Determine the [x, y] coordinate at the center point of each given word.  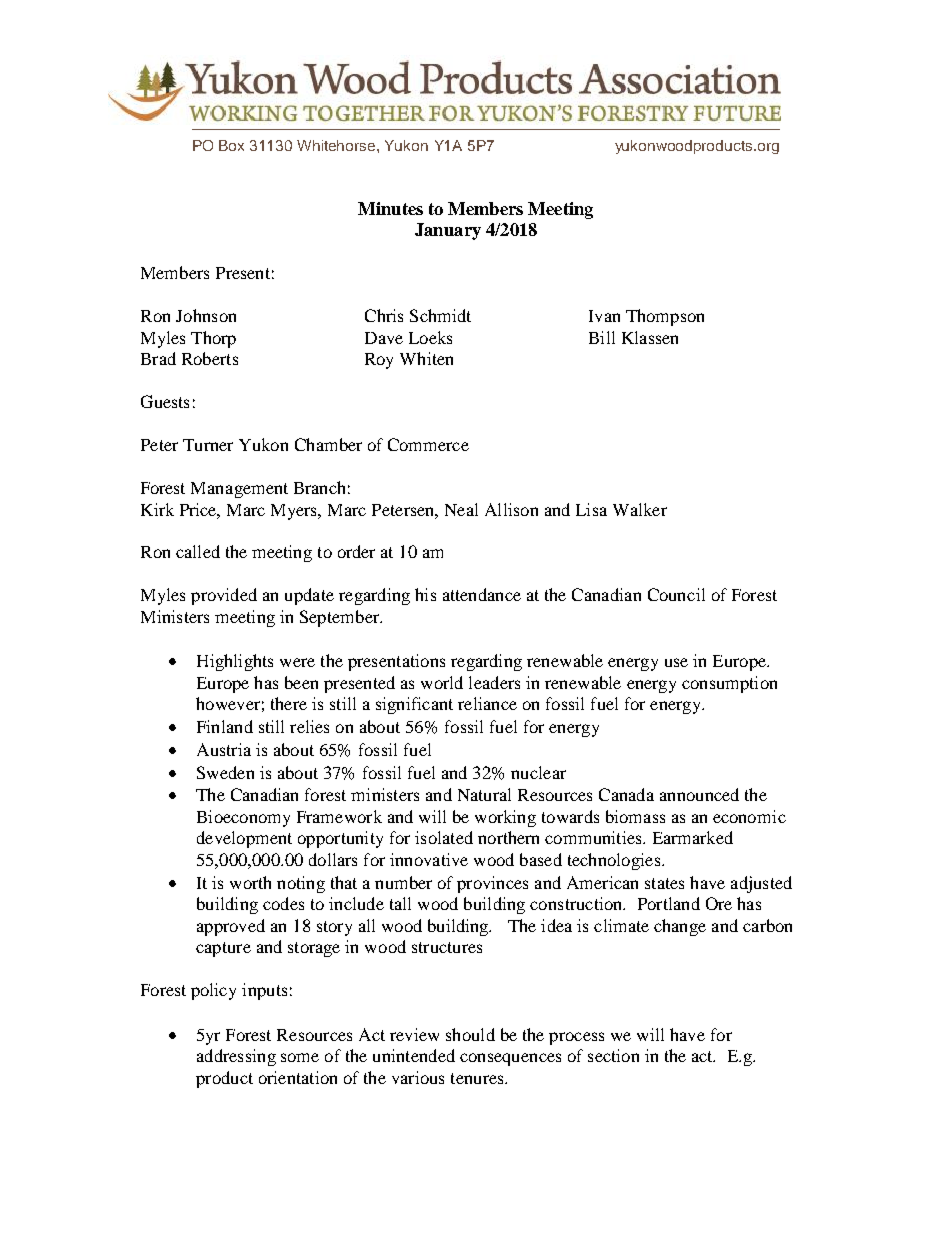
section [613, 1055]
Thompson [665, 317]
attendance [482, 594]
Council [676, 594]
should [470, 1034]
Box [231, 145]
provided [224, 596]
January [448, 231]
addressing [236, 1057]
